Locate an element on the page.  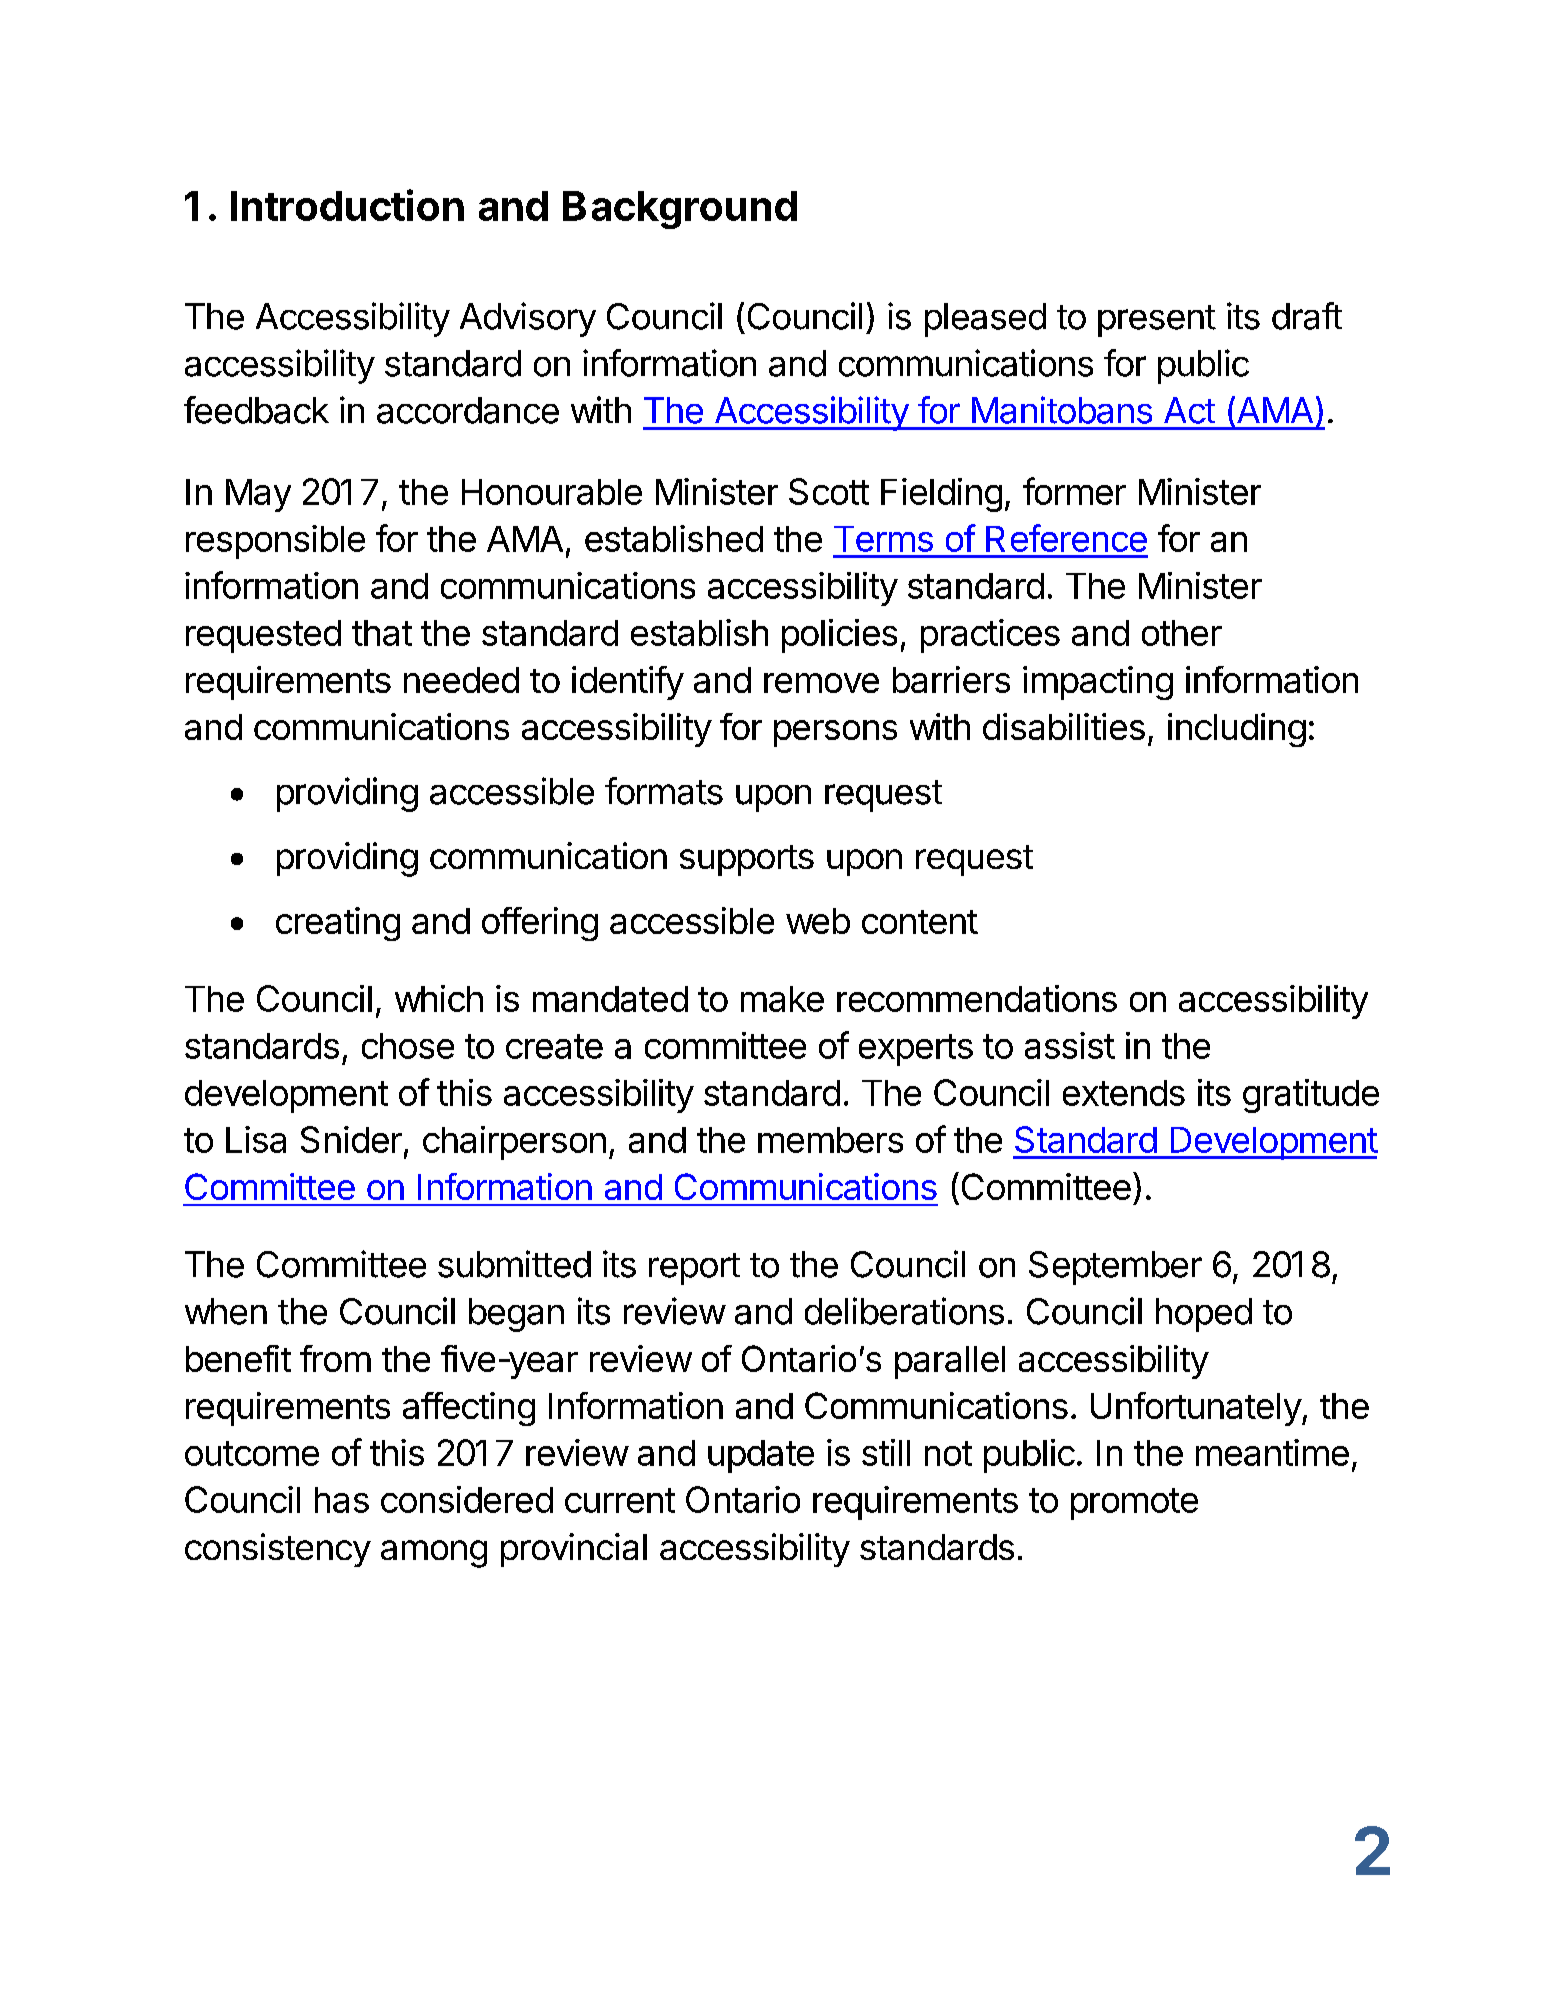
present is located at coordinates (1157, 321).
